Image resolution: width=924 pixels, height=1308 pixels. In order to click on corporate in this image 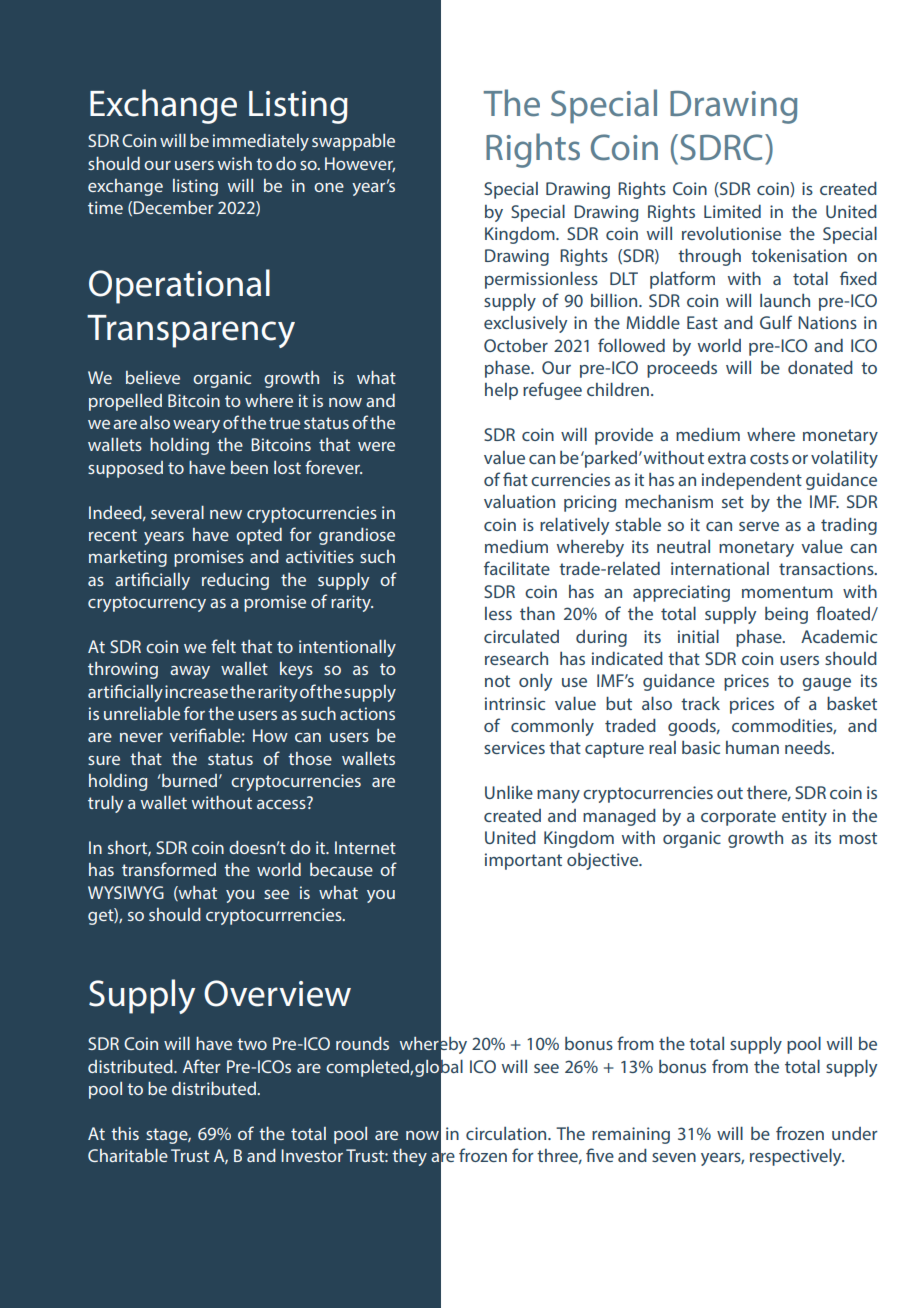, I will do `click(738, 818)`.
